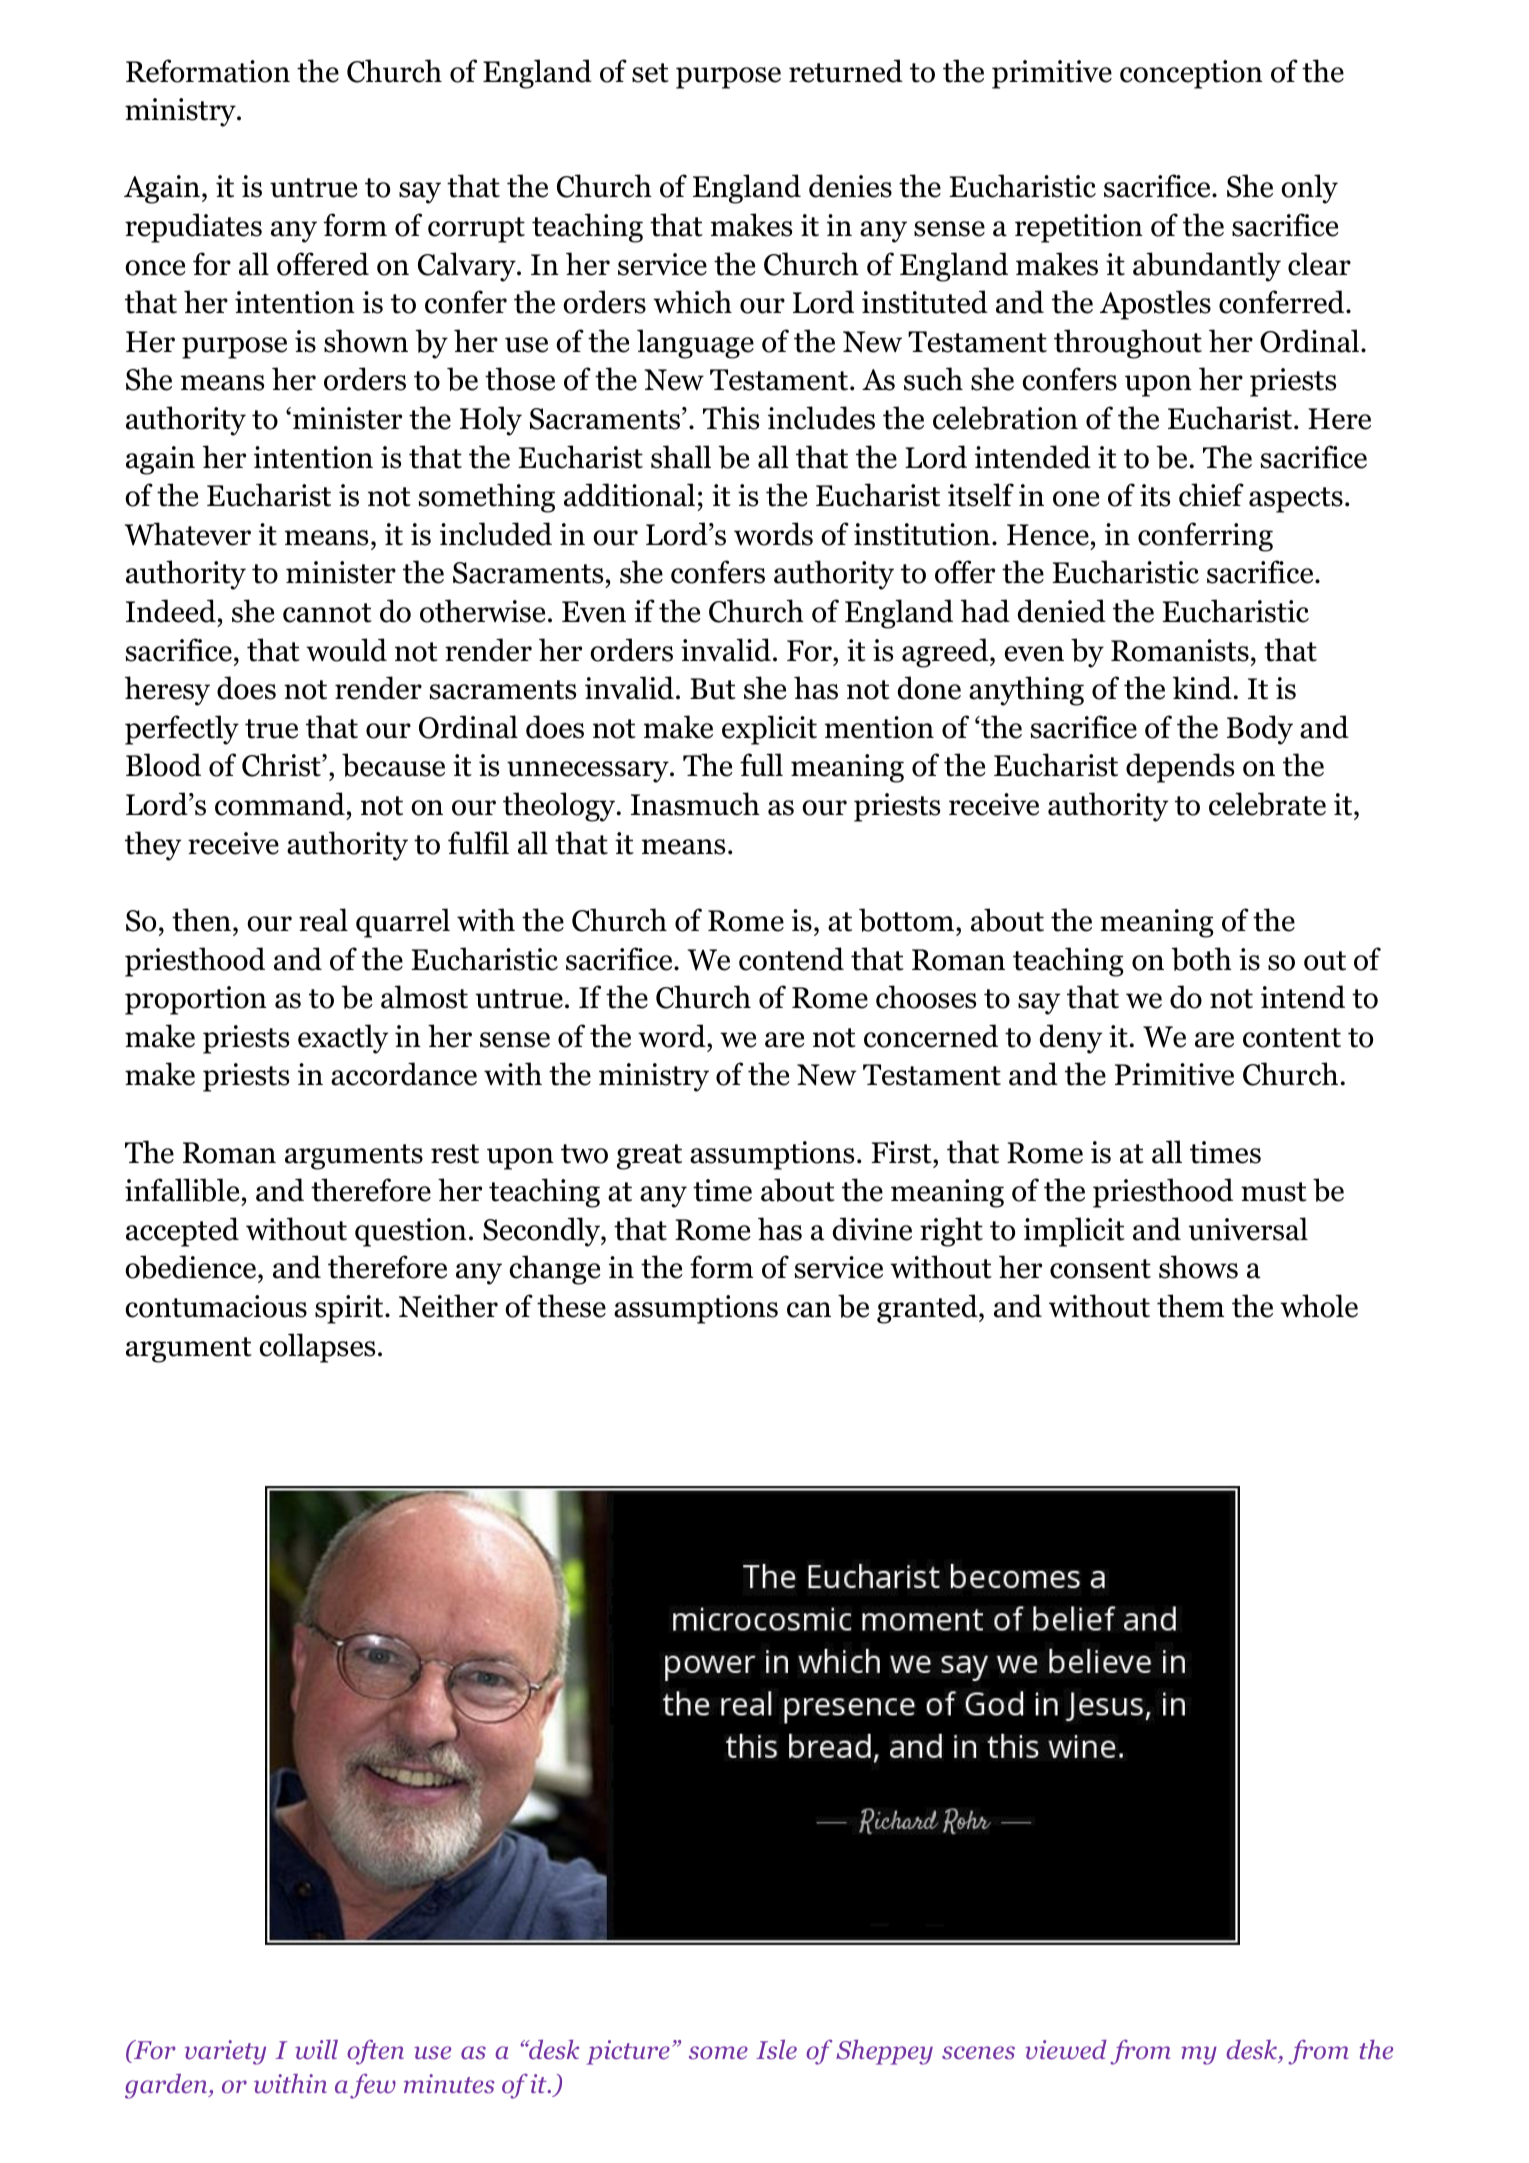 This screenshot has width=1529, height=2163. What do you see at coordinates (317, 1348) in the screenshot?
I see `collapses` at bounding box center [317, 1348].
